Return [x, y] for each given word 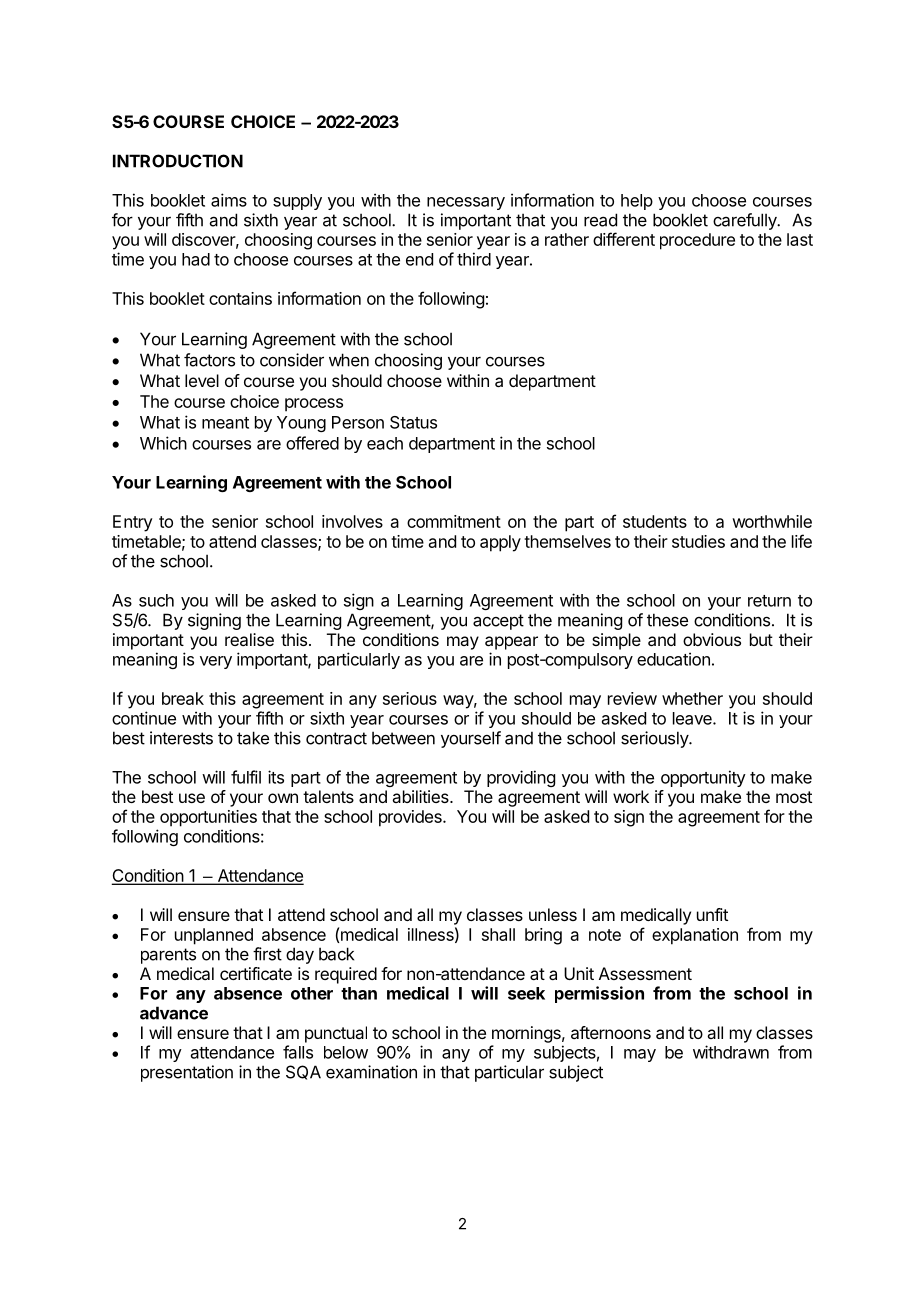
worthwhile [772, 521]
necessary [466, 203]
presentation [187, 1073]
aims [229, 200]
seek [526, 993]
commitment [454, 521]
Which [163, 443]
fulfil [246, 777]
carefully [746, 221]
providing [521, 778]
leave [693, 718]
